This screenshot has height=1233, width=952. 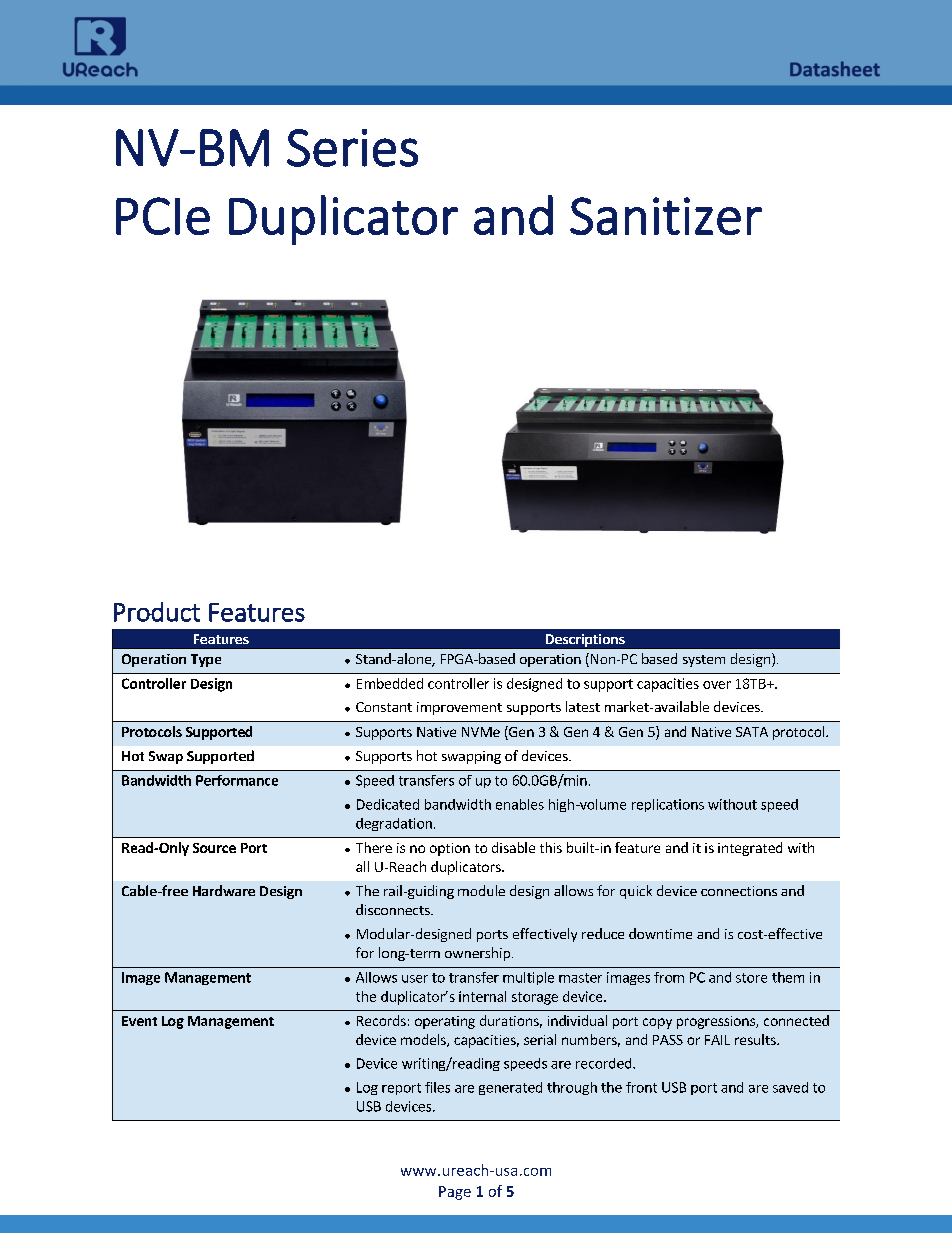 I want to click on over, so click(x=717, y=685).
